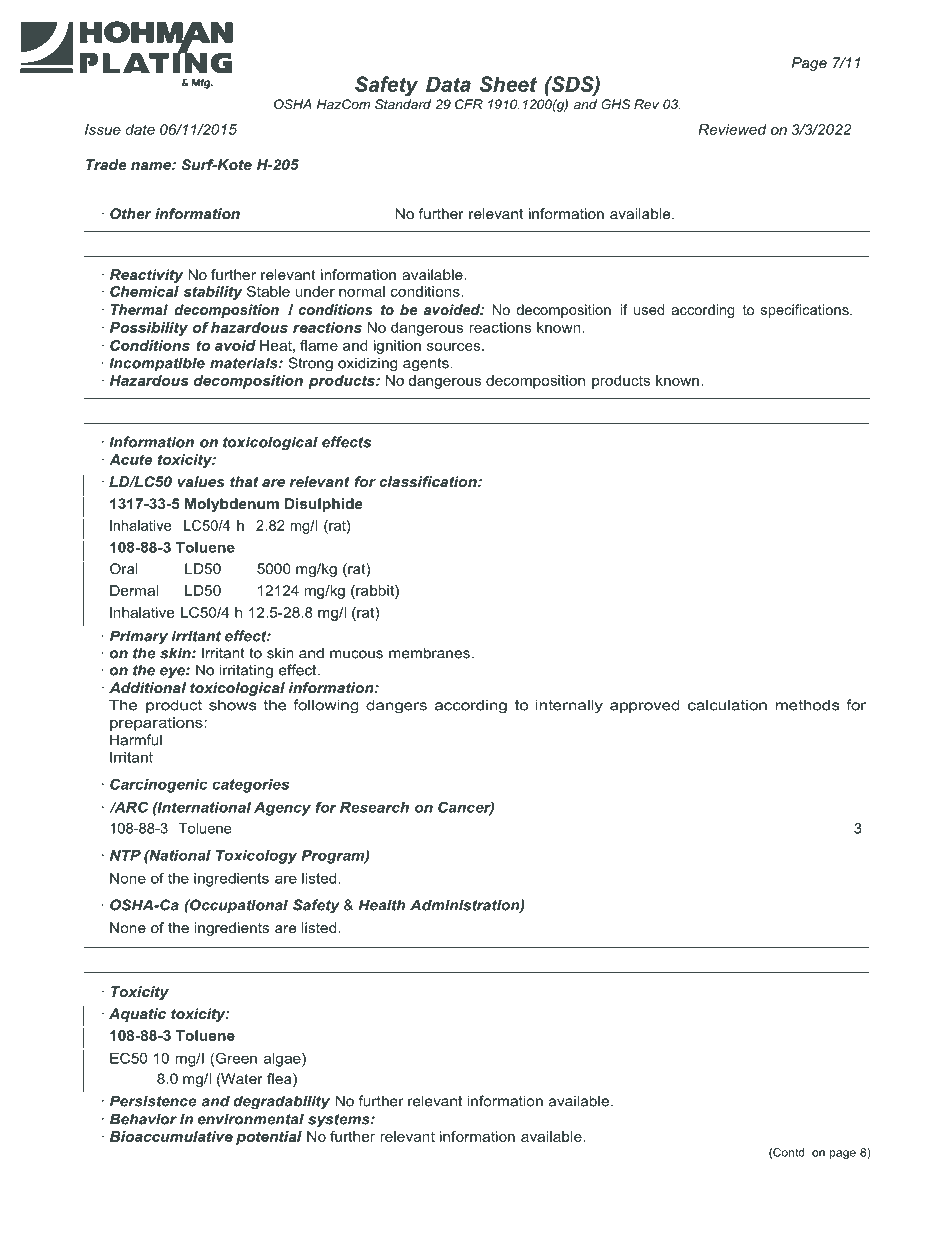 Image resolution: width=952 pixels, height=1233 pixels. Describe the element at coordinates (469, 104) in the screenshot. I see `CFR` at that location.
